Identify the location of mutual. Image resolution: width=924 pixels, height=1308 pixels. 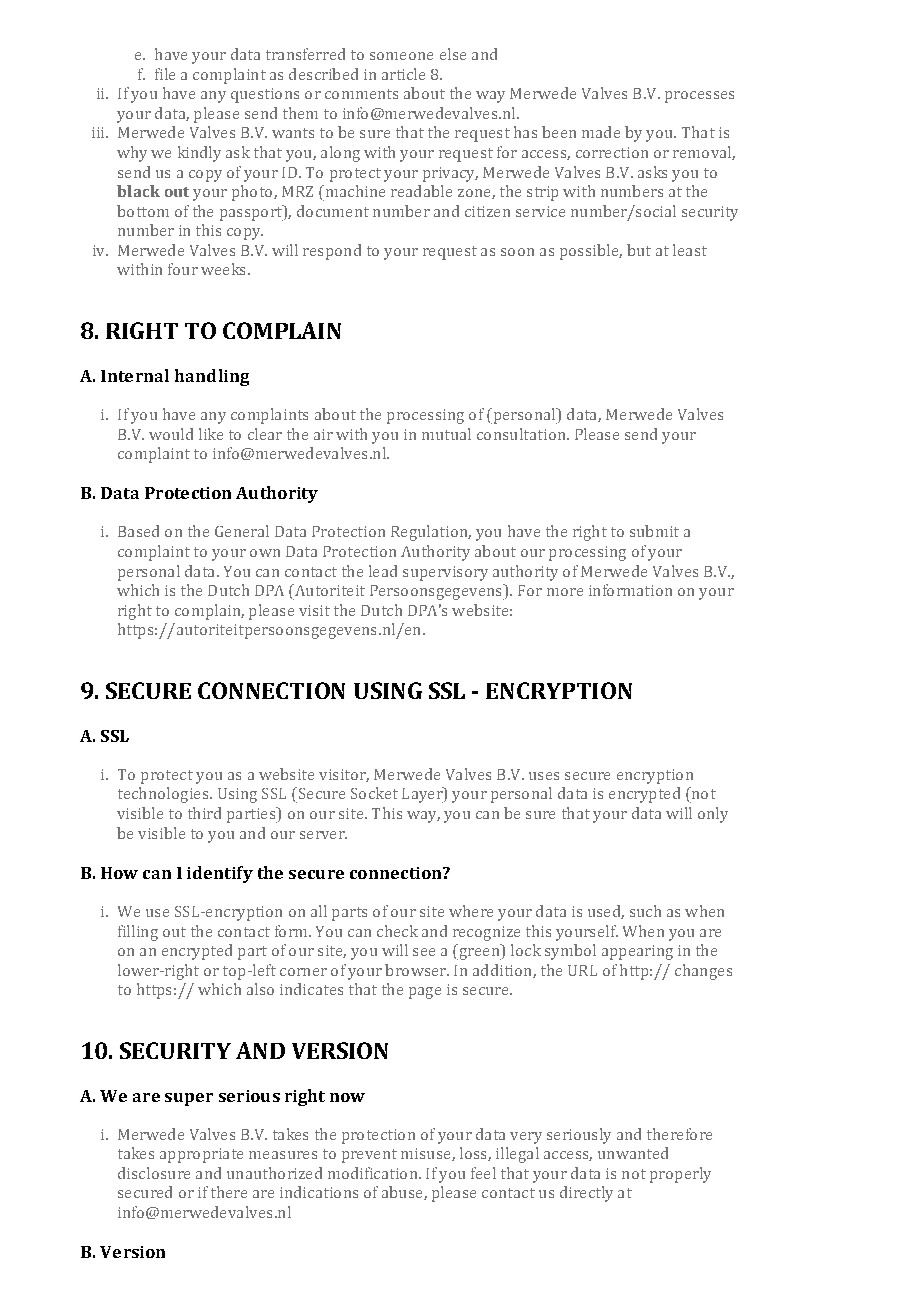
(446, 434).
